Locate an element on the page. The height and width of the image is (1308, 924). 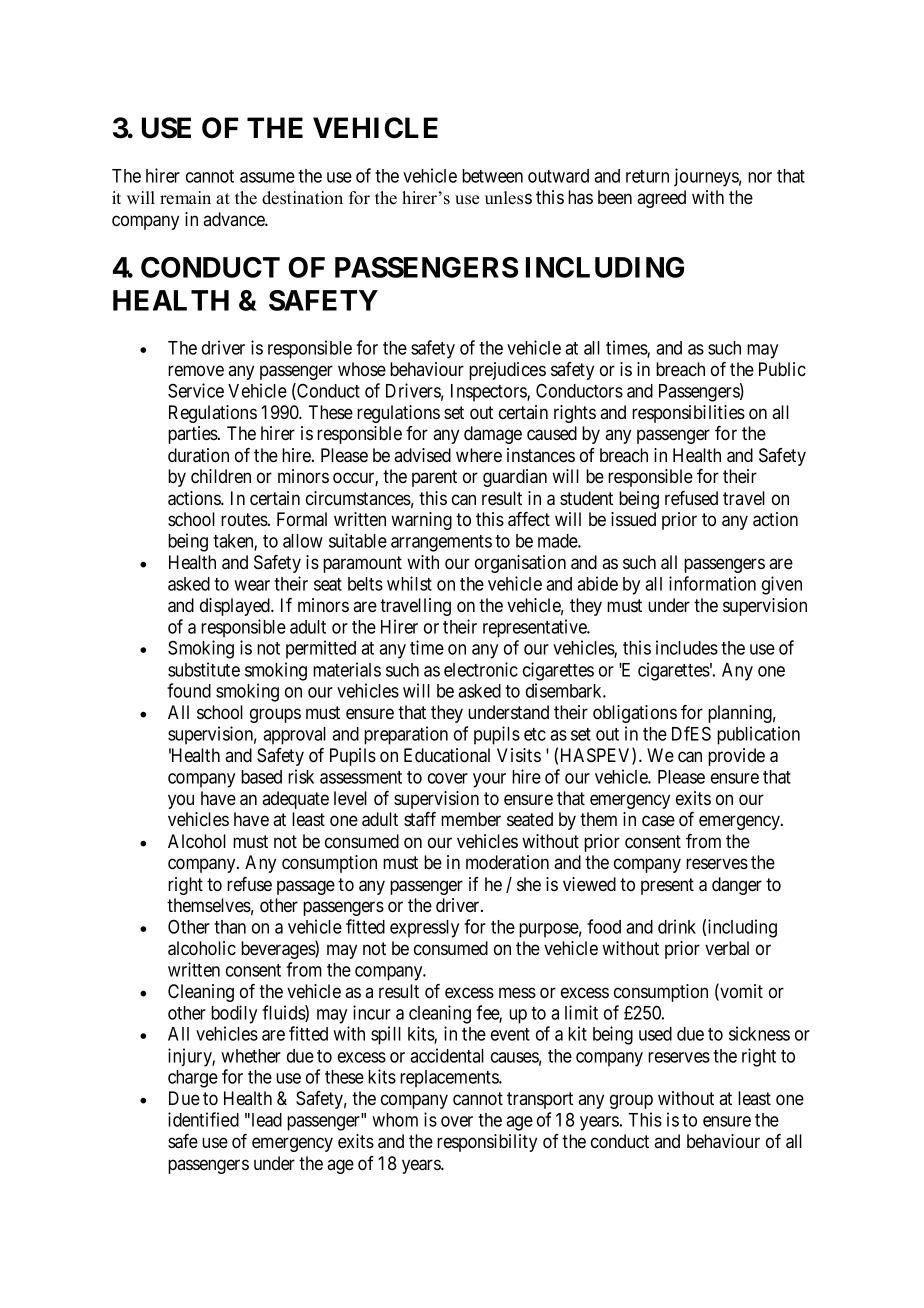
assume is located at coordinates (267, 177).
